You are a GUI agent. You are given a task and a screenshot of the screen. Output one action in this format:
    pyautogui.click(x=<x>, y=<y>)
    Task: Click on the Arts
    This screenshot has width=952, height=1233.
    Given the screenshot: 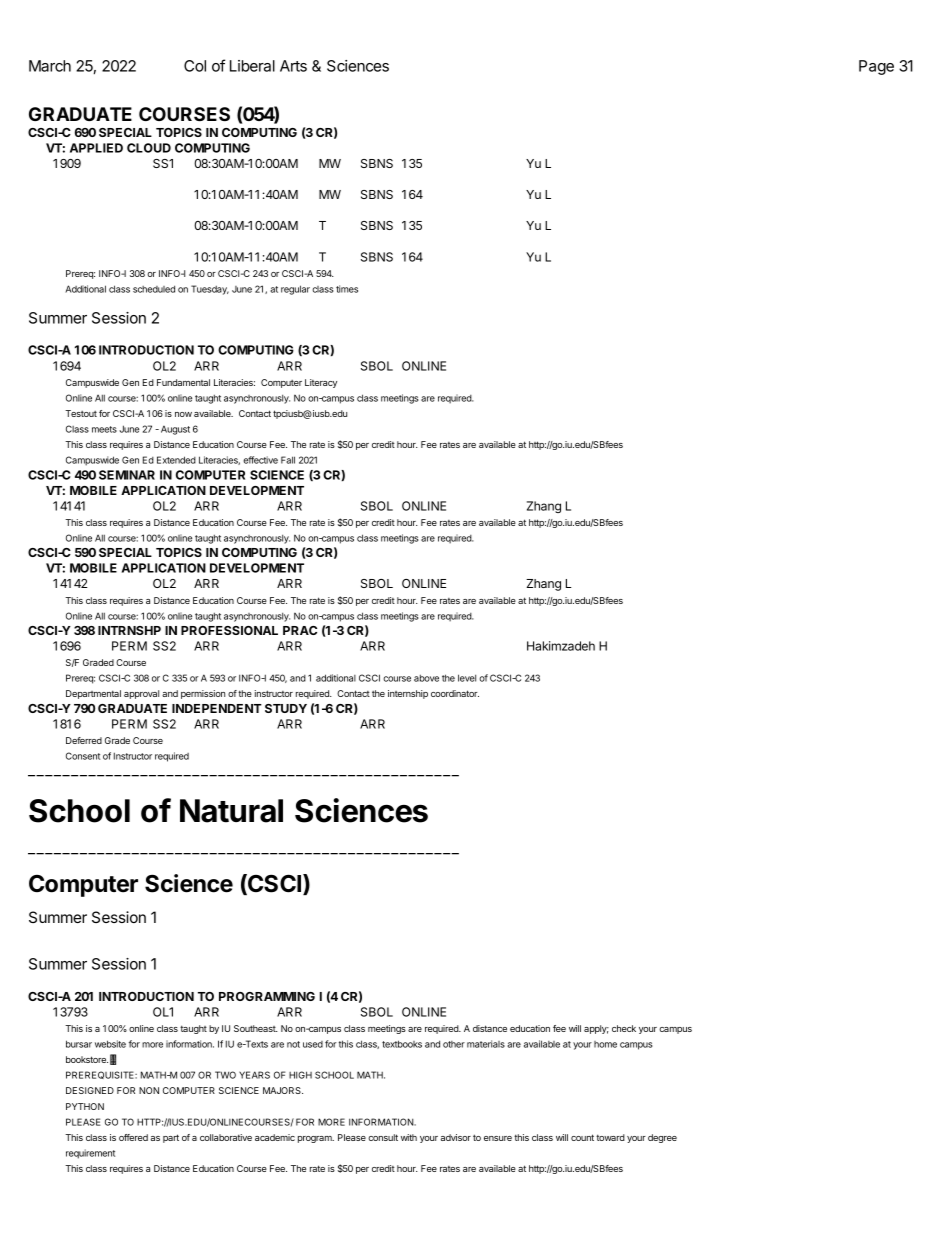 What is the action you would take?
    pyautogui.click(x=293, y=66)
